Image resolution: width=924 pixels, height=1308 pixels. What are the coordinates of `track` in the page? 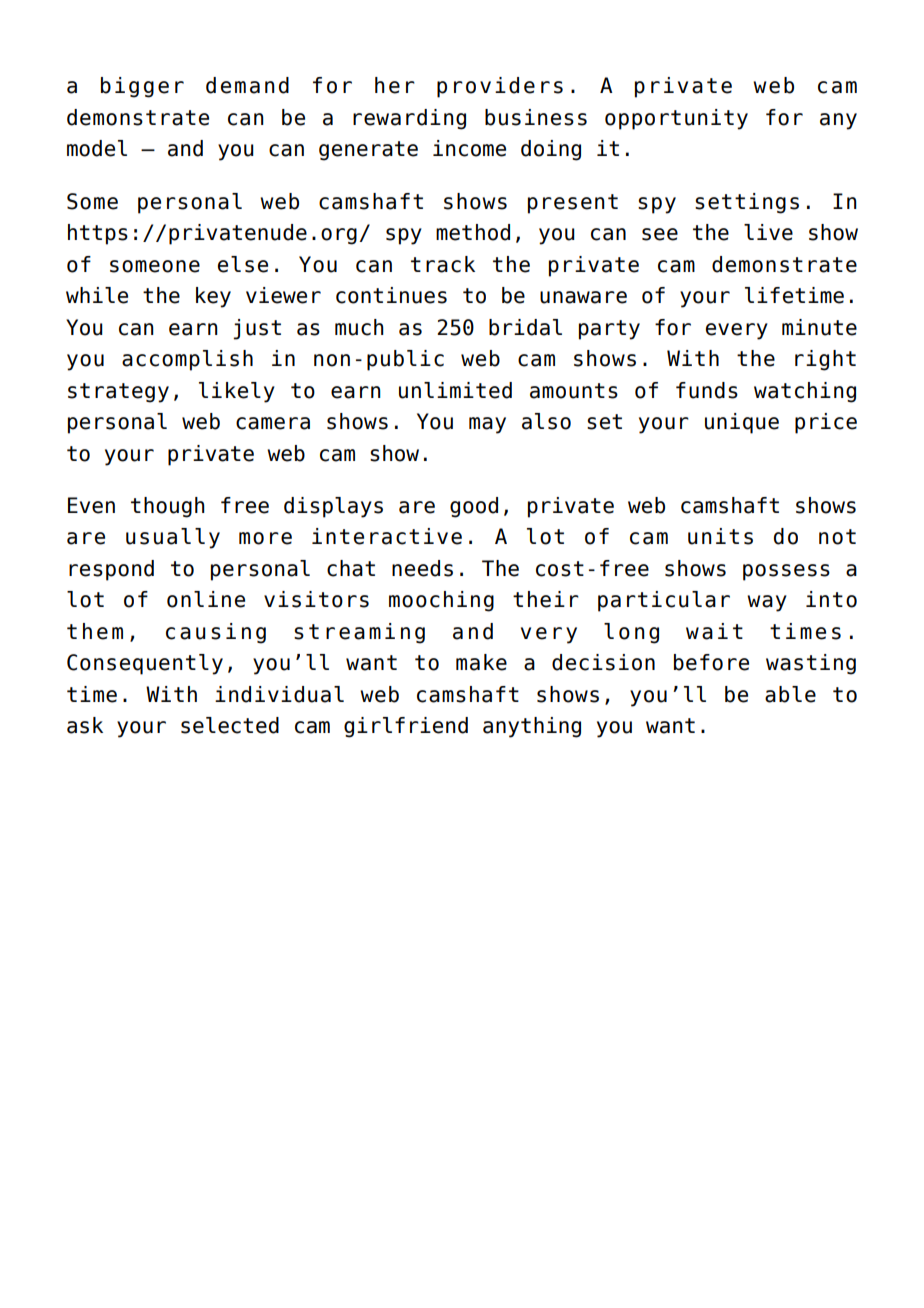 It's located at (443, 264).
